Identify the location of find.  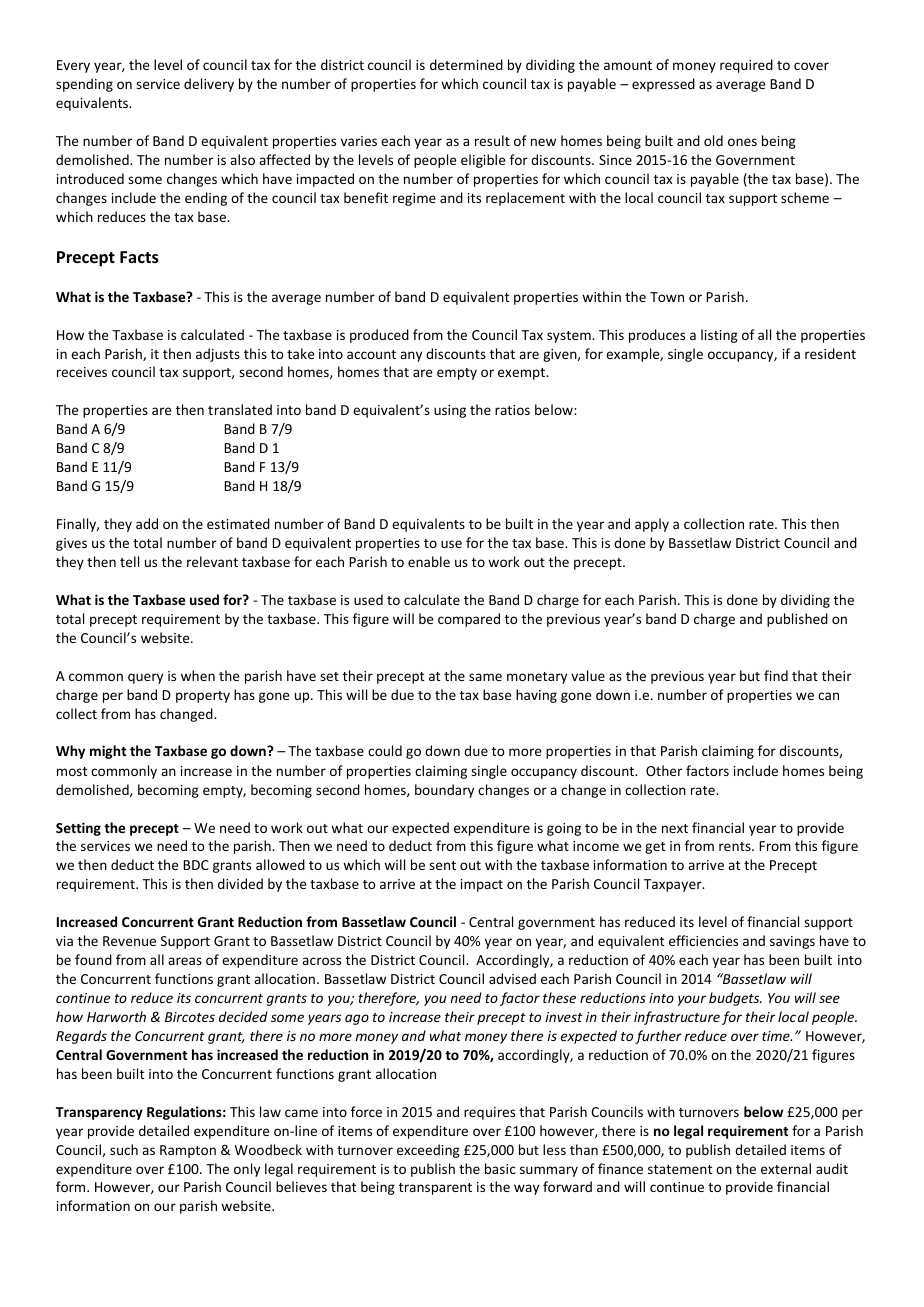
(776, 675).
